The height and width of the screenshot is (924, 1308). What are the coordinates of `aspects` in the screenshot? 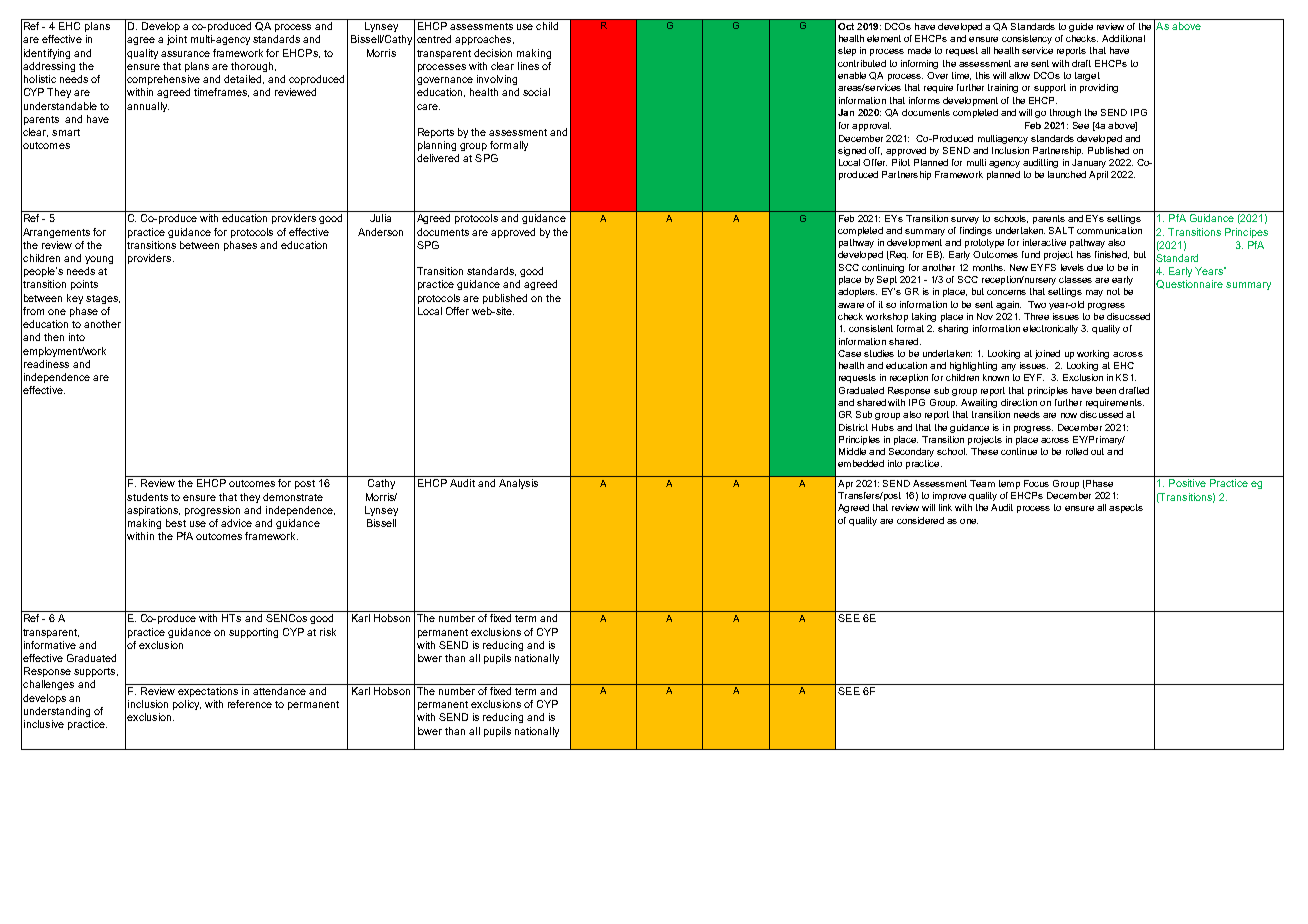 It's located at (1126, 508).
